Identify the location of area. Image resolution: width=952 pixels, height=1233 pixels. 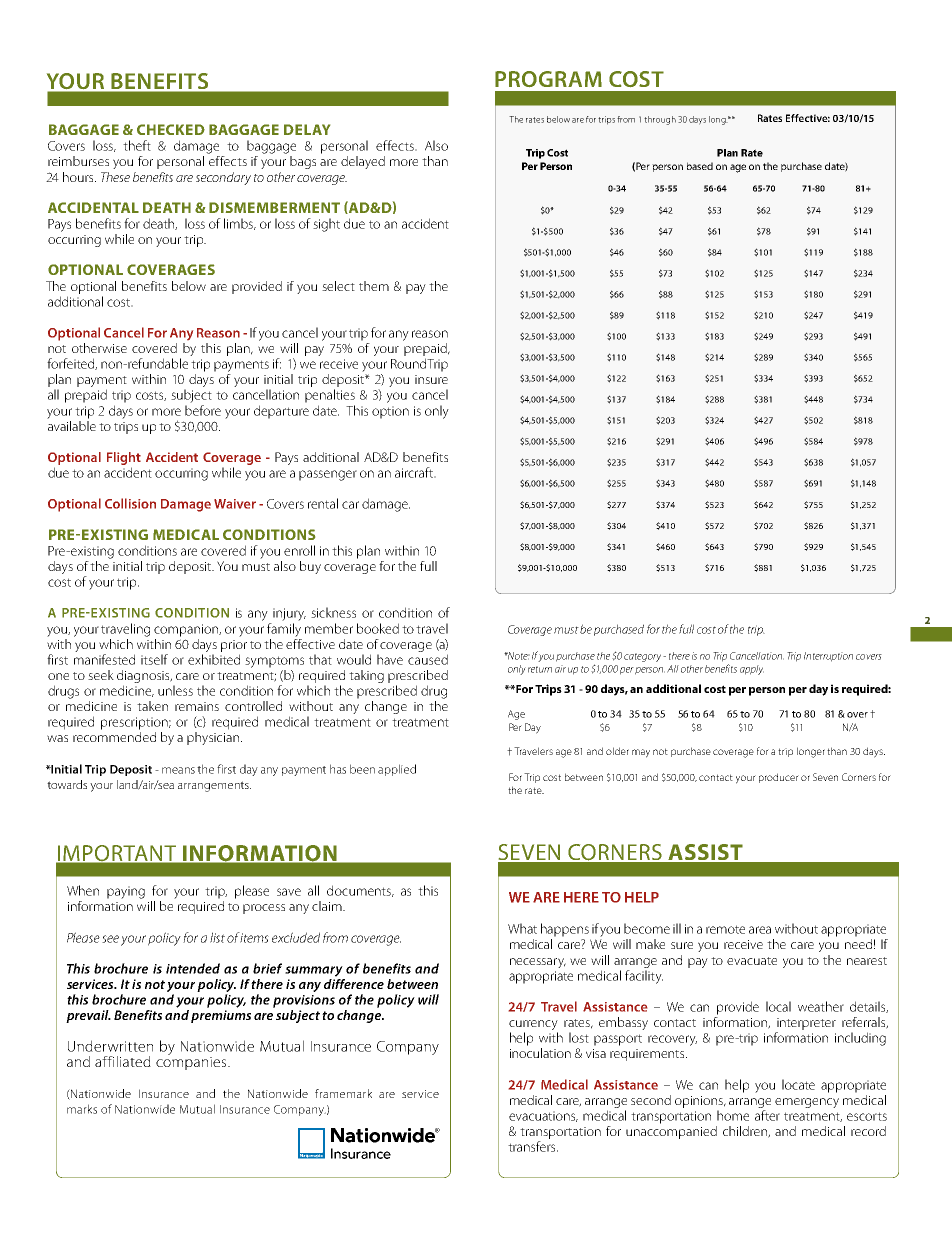
(760, 930).
